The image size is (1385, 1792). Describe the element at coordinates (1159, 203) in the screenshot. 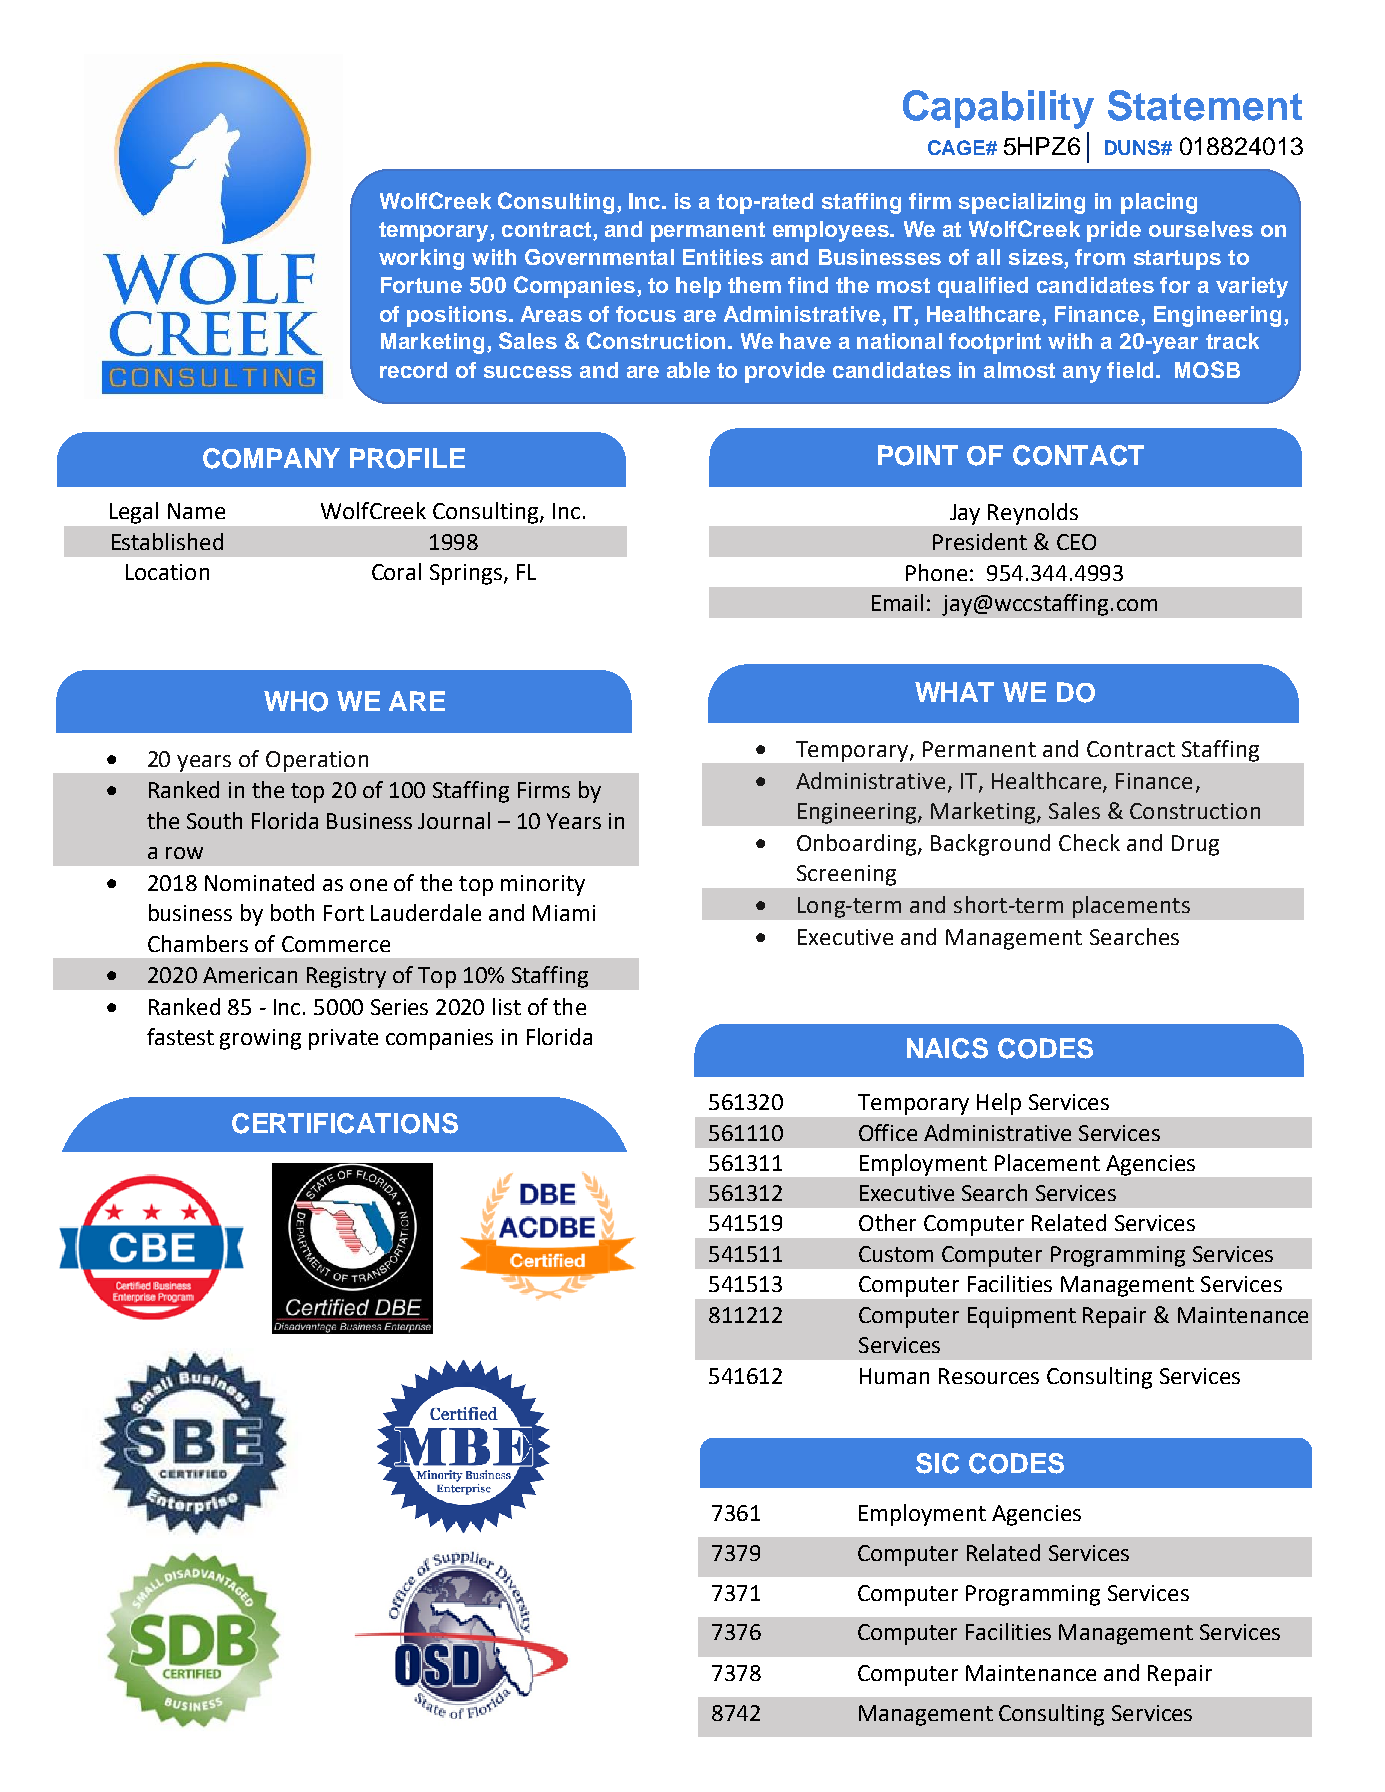

I see `placing` at that location.
